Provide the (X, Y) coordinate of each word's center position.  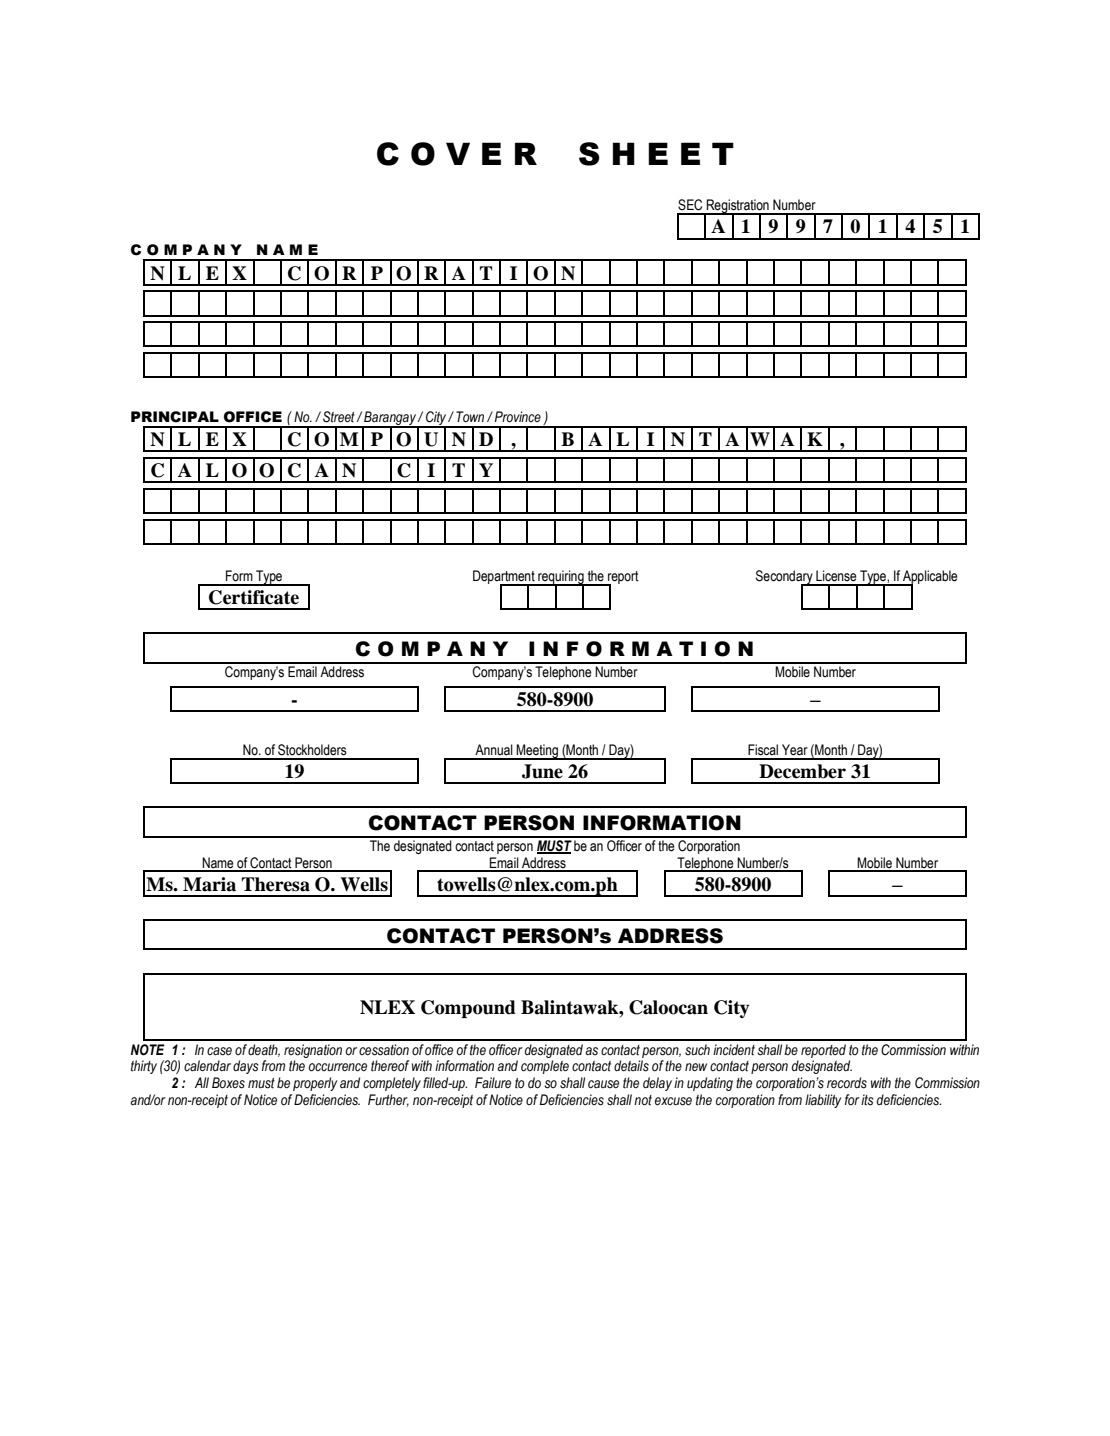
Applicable (929, 578)
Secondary (785, 578)
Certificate (254, 597)
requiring (561, 578)
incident (734, 1050)
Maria (209, 884)
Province (516, 417)
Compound (468, 1009)
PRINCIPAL (175, 417)
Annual (494, 750)
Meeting (537, 752)
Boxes (228, 1083)
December (802, 771)
